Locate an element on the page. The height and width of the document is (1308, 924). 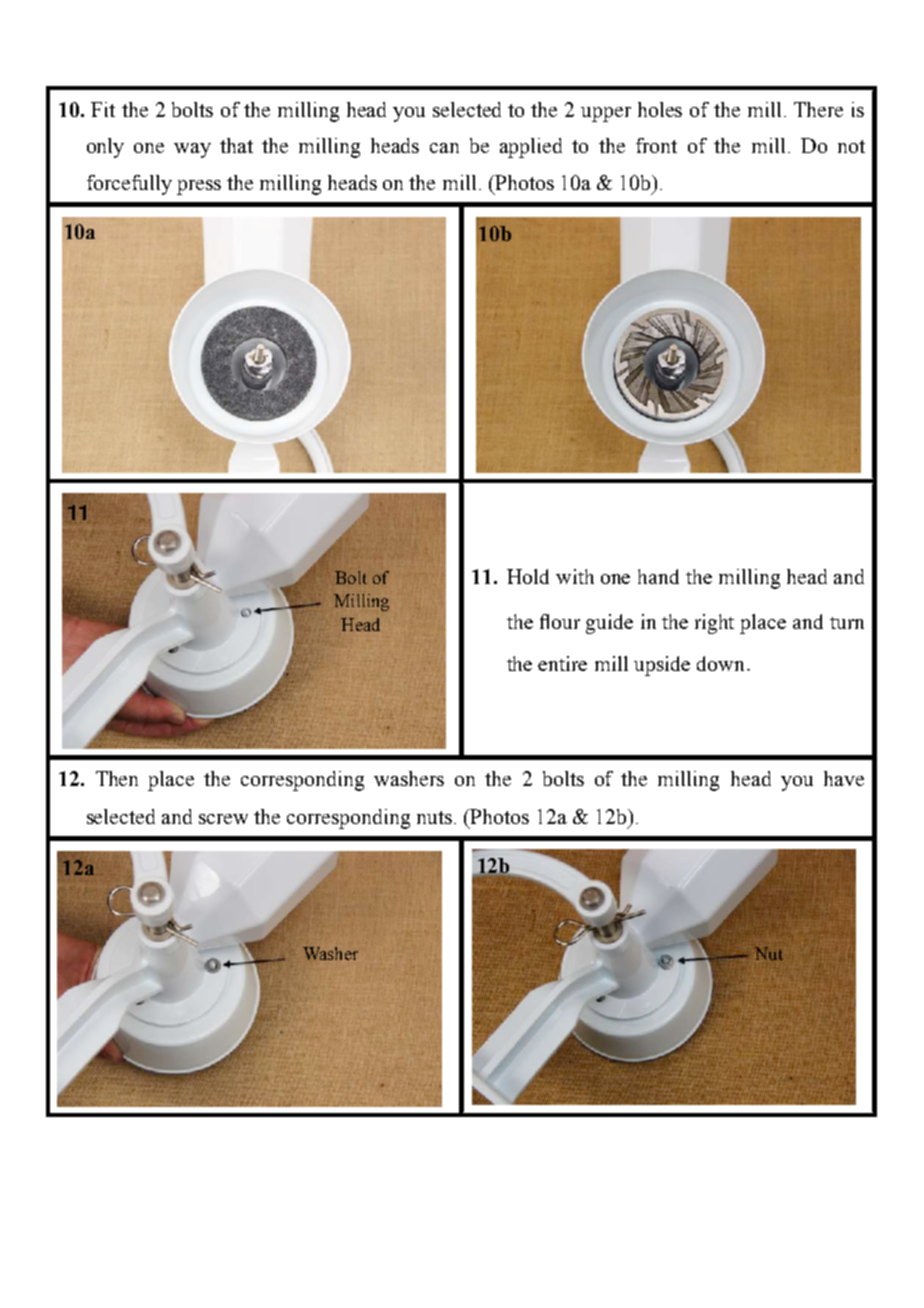
hand is located at coordinates (658, 576).
